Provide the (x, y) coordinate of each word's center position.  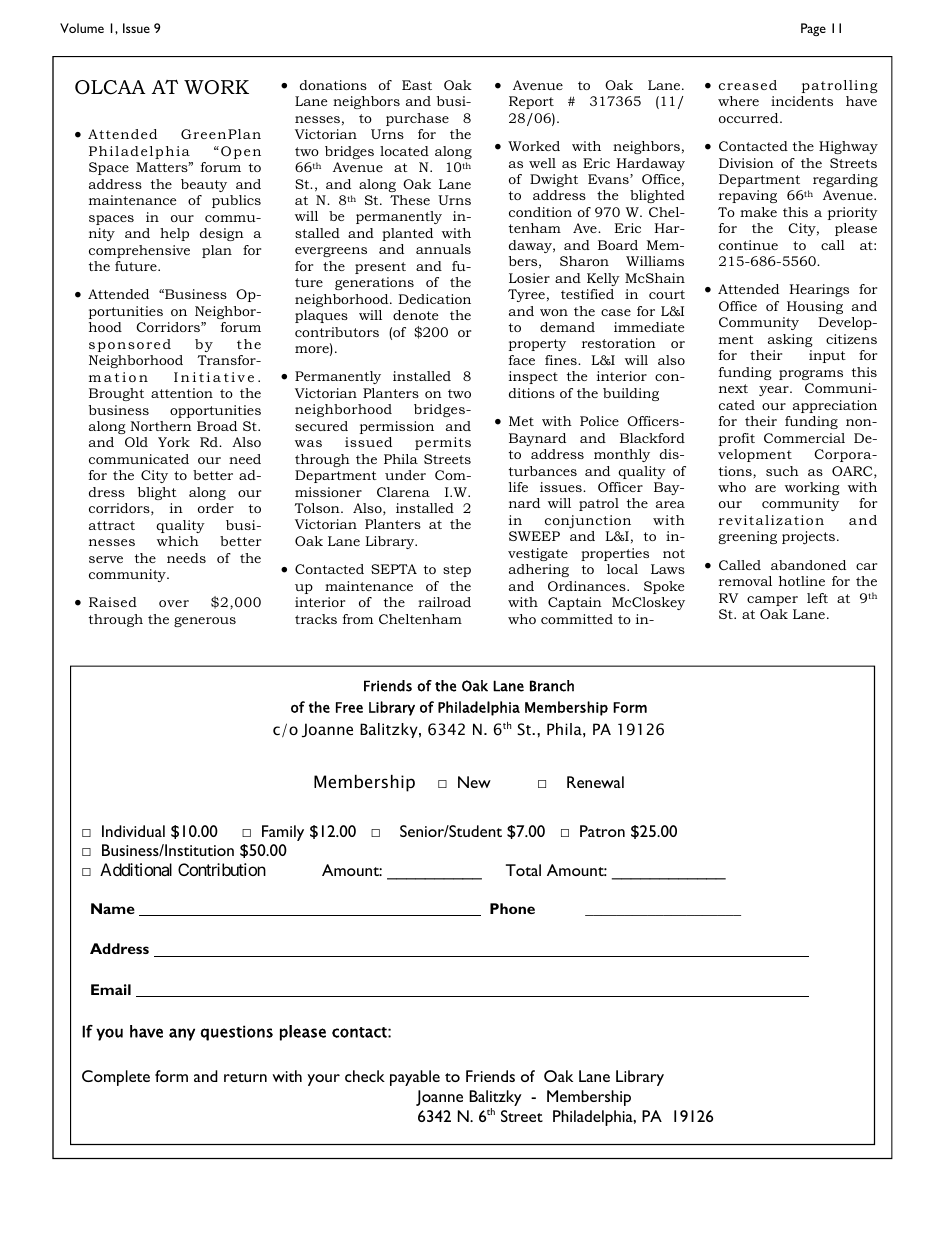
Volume (82, 28)
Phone (512, 908)
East (417, 85)
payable (415, 1078)
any (182, 1034)
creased (748, 85)
